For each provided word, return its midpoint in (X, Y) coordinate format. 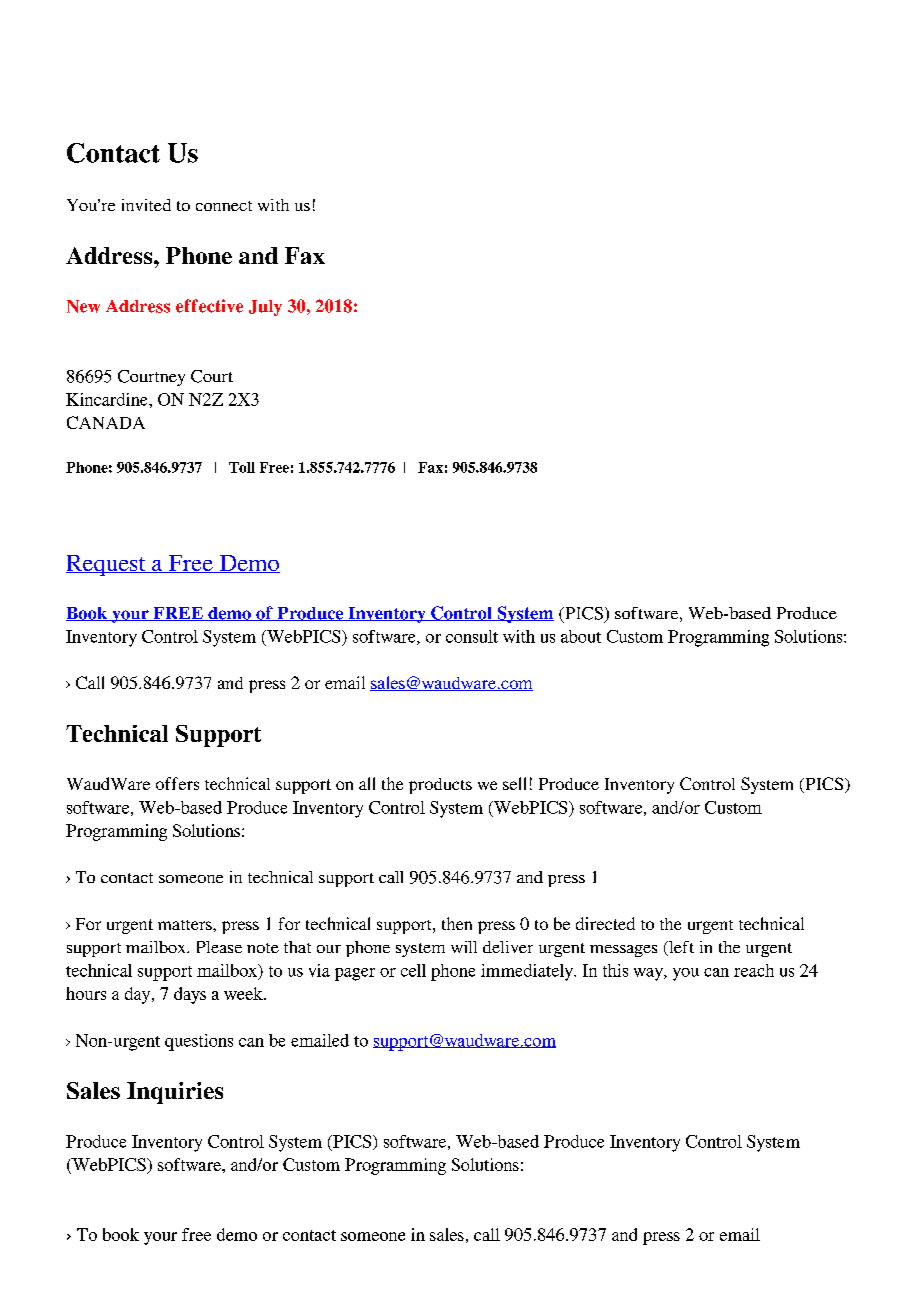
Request (107, 565)
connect (224, 206)
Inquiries (175, 1093)
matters (186, 925)
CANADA (106, 422)
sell (514, 783)
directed (605, 923)
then (457, 923)
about (581, 636)
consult (472, 636)
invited (146, 205)
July (265, 308)
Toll (242, 467)
